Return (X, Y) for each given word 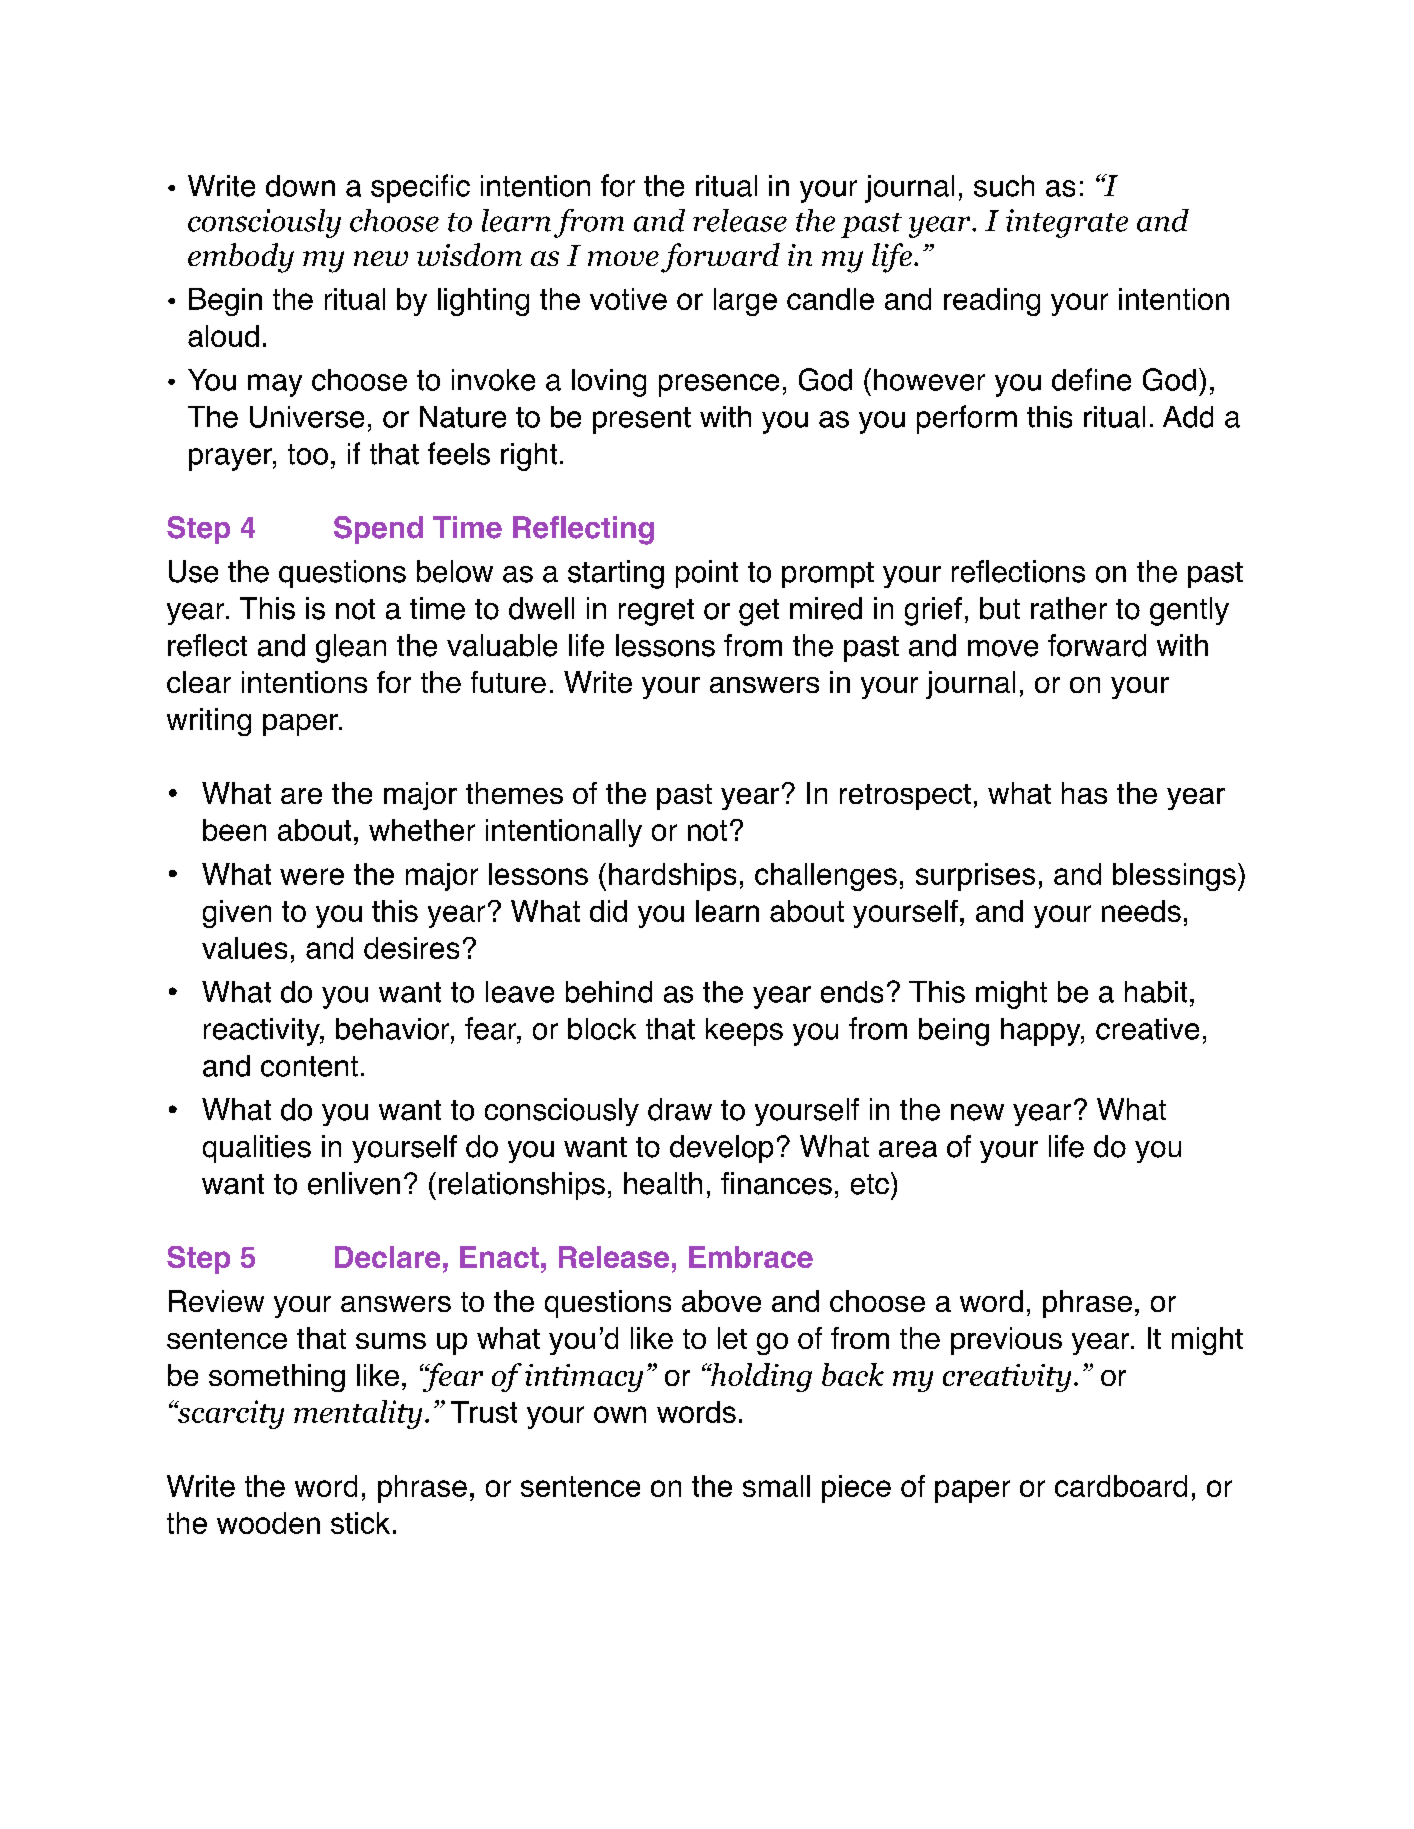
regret (656, 612)
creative (1147, 1029)
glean (351, 648)
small (776, 1486)
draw (680, 1109)
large (745, 302)
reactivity (263, 1032)
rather (1069, 608)
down (300, 186)
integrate (1067, 223)
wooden (268, 1523)
